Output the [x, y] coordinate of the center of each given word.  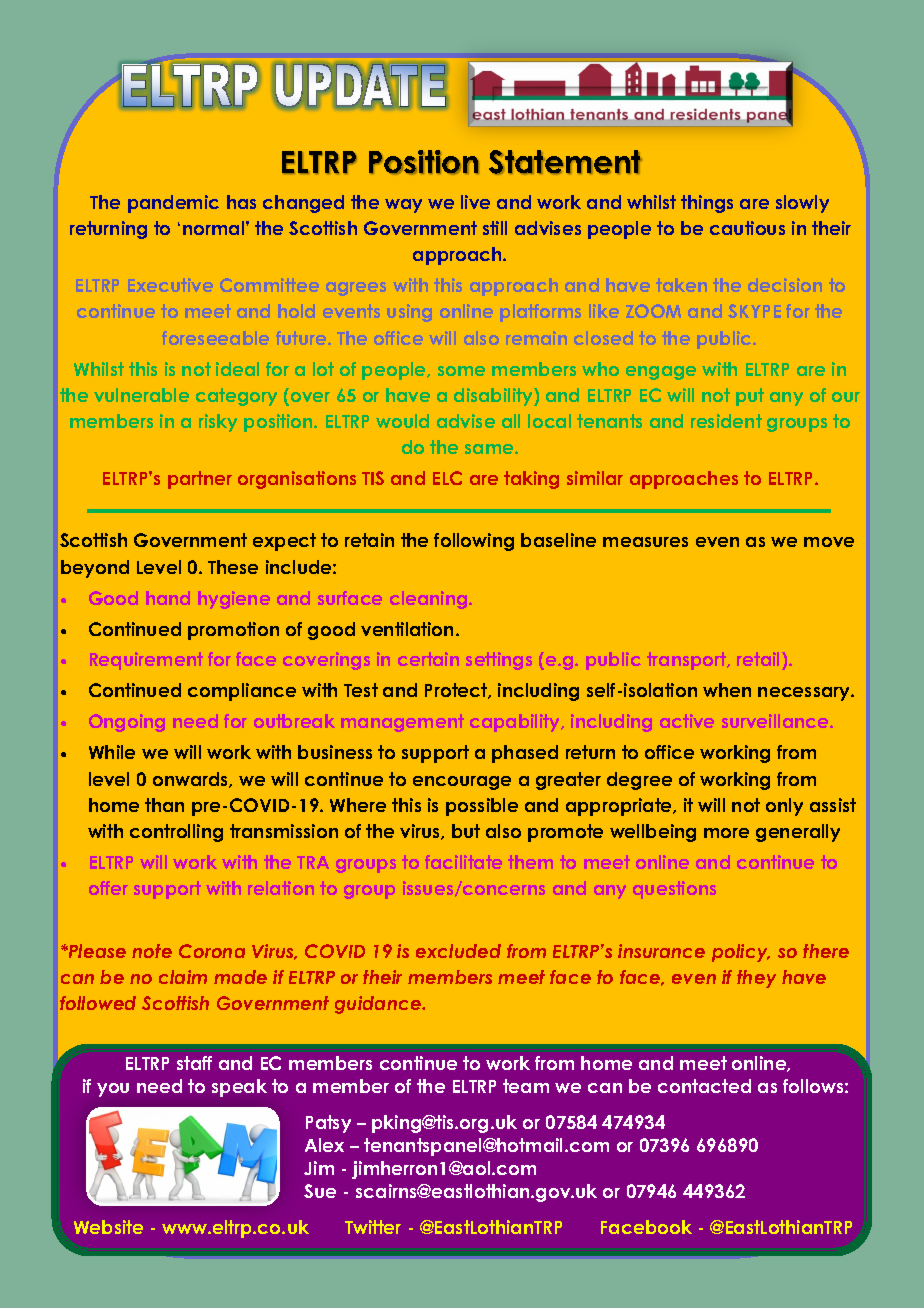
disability [494, 397]
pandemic [173, 204]
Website [108, 1227]
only [784, 807]
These [233, 567]
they [756, 979]
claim [183, 977]
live [475, 202]
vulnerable [141, 395]
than [164, 805]
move [829, 542]
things [707, 204]
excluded [458, 951]
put [750, 397]
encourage [462, 783]
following [474, 542]
